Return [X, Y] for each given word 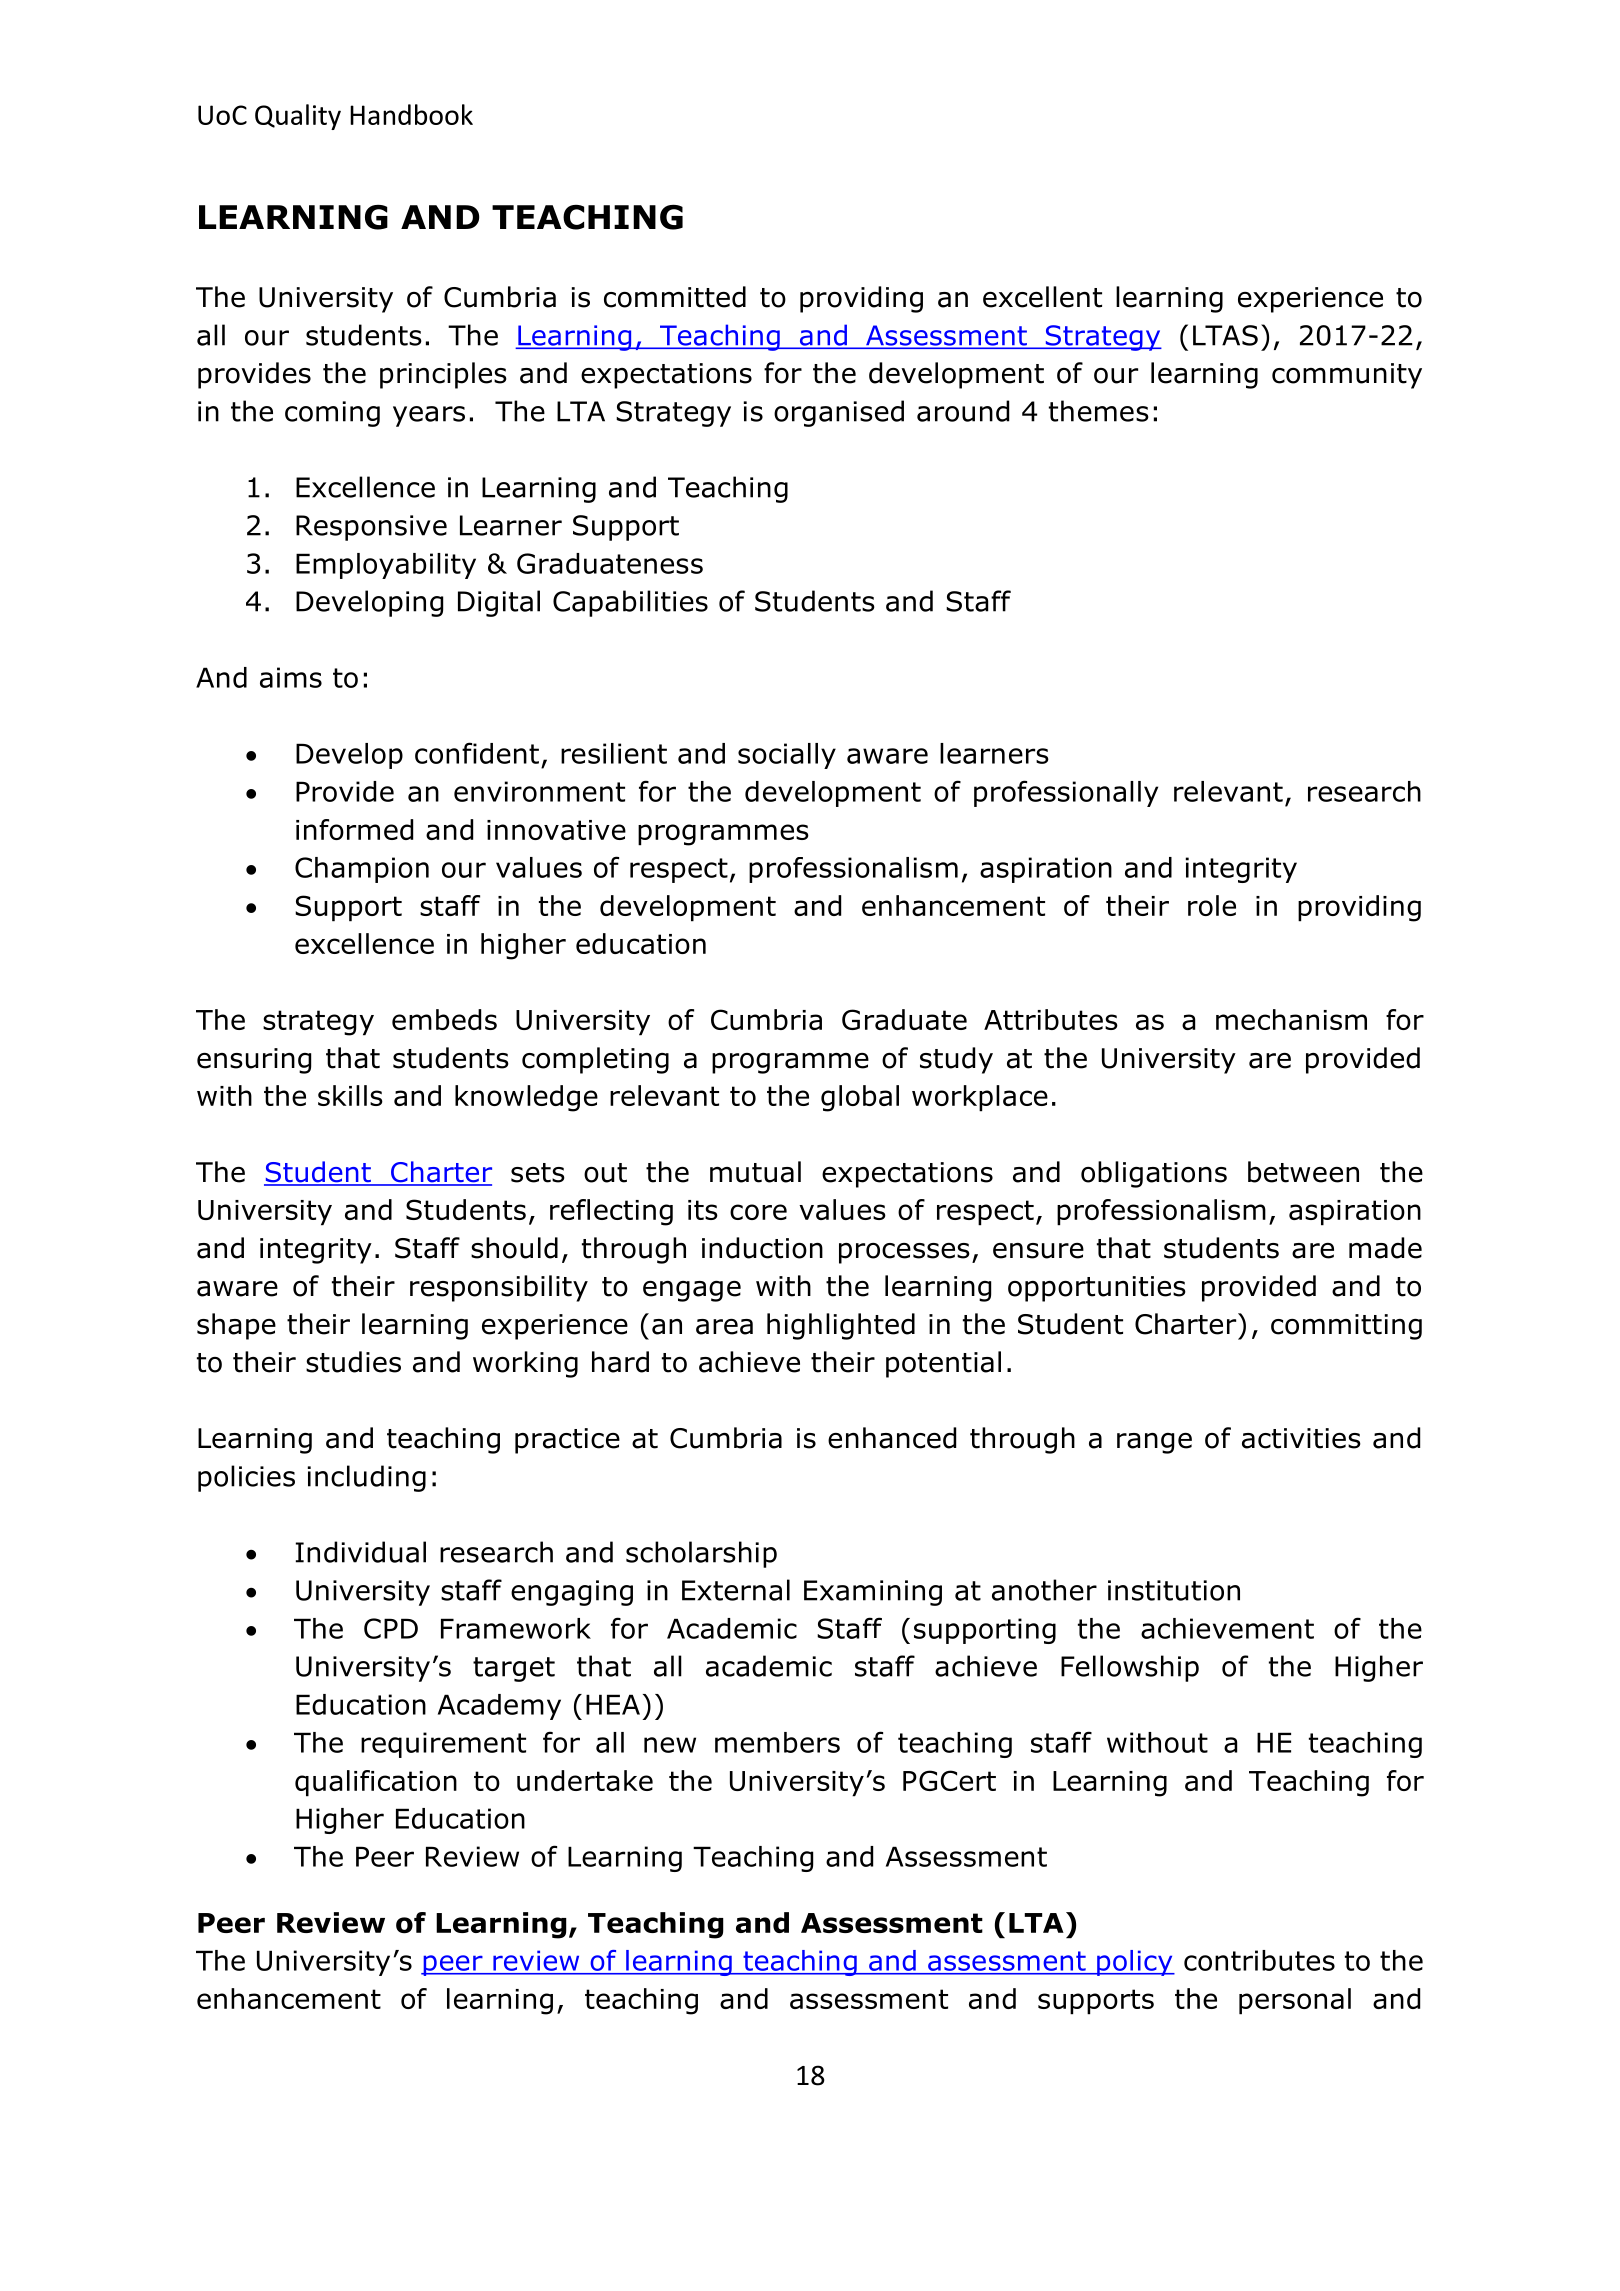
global [860, 1098]
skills [350, 1095]
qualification [376, 1783]
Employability [386, 566]
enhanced [892, 1438]
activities [1301, 1438]
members [777, 1742]
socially [787, 756]
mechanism [1291, 1019]
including [367, 1478]
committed [675, 297]
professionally [1066, 793]
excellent [1042, 297]
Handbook [411, 114]
